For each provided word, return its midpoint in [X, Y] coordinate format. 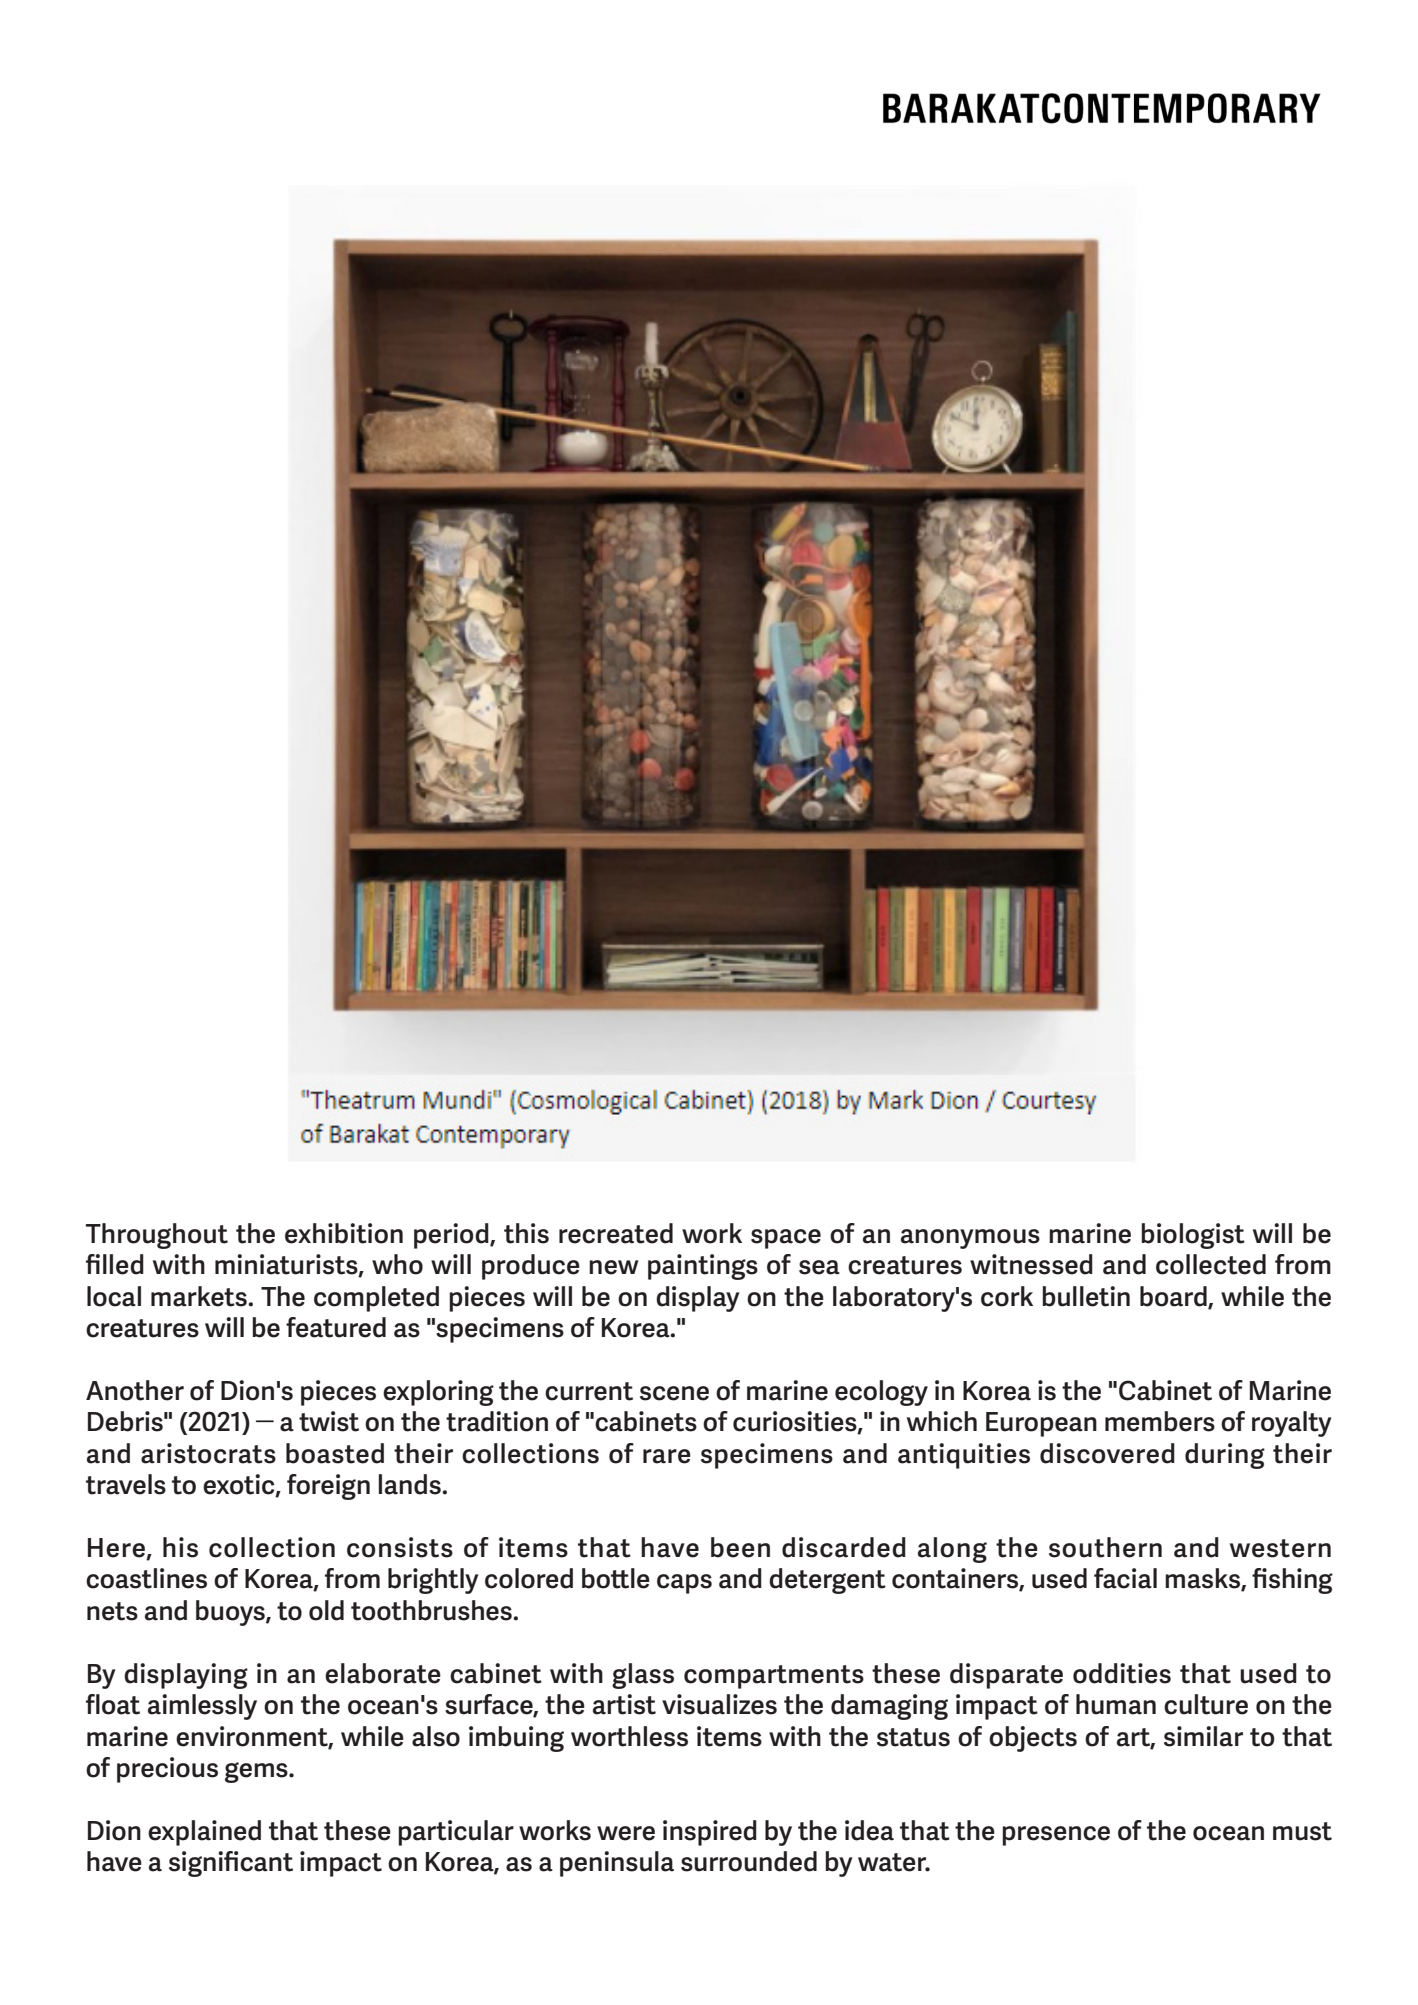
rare [667, 1456]
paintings [703, 1267]
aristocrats [208, 1453]
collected [1211, 1264]
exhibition [344, 1233]
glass [643, 1676]
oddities [1122, 1673]
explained [204, 1833]
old [326, 1610]
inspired [710, 1833]
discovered [1107, 1453]
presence [1056, 1836]
